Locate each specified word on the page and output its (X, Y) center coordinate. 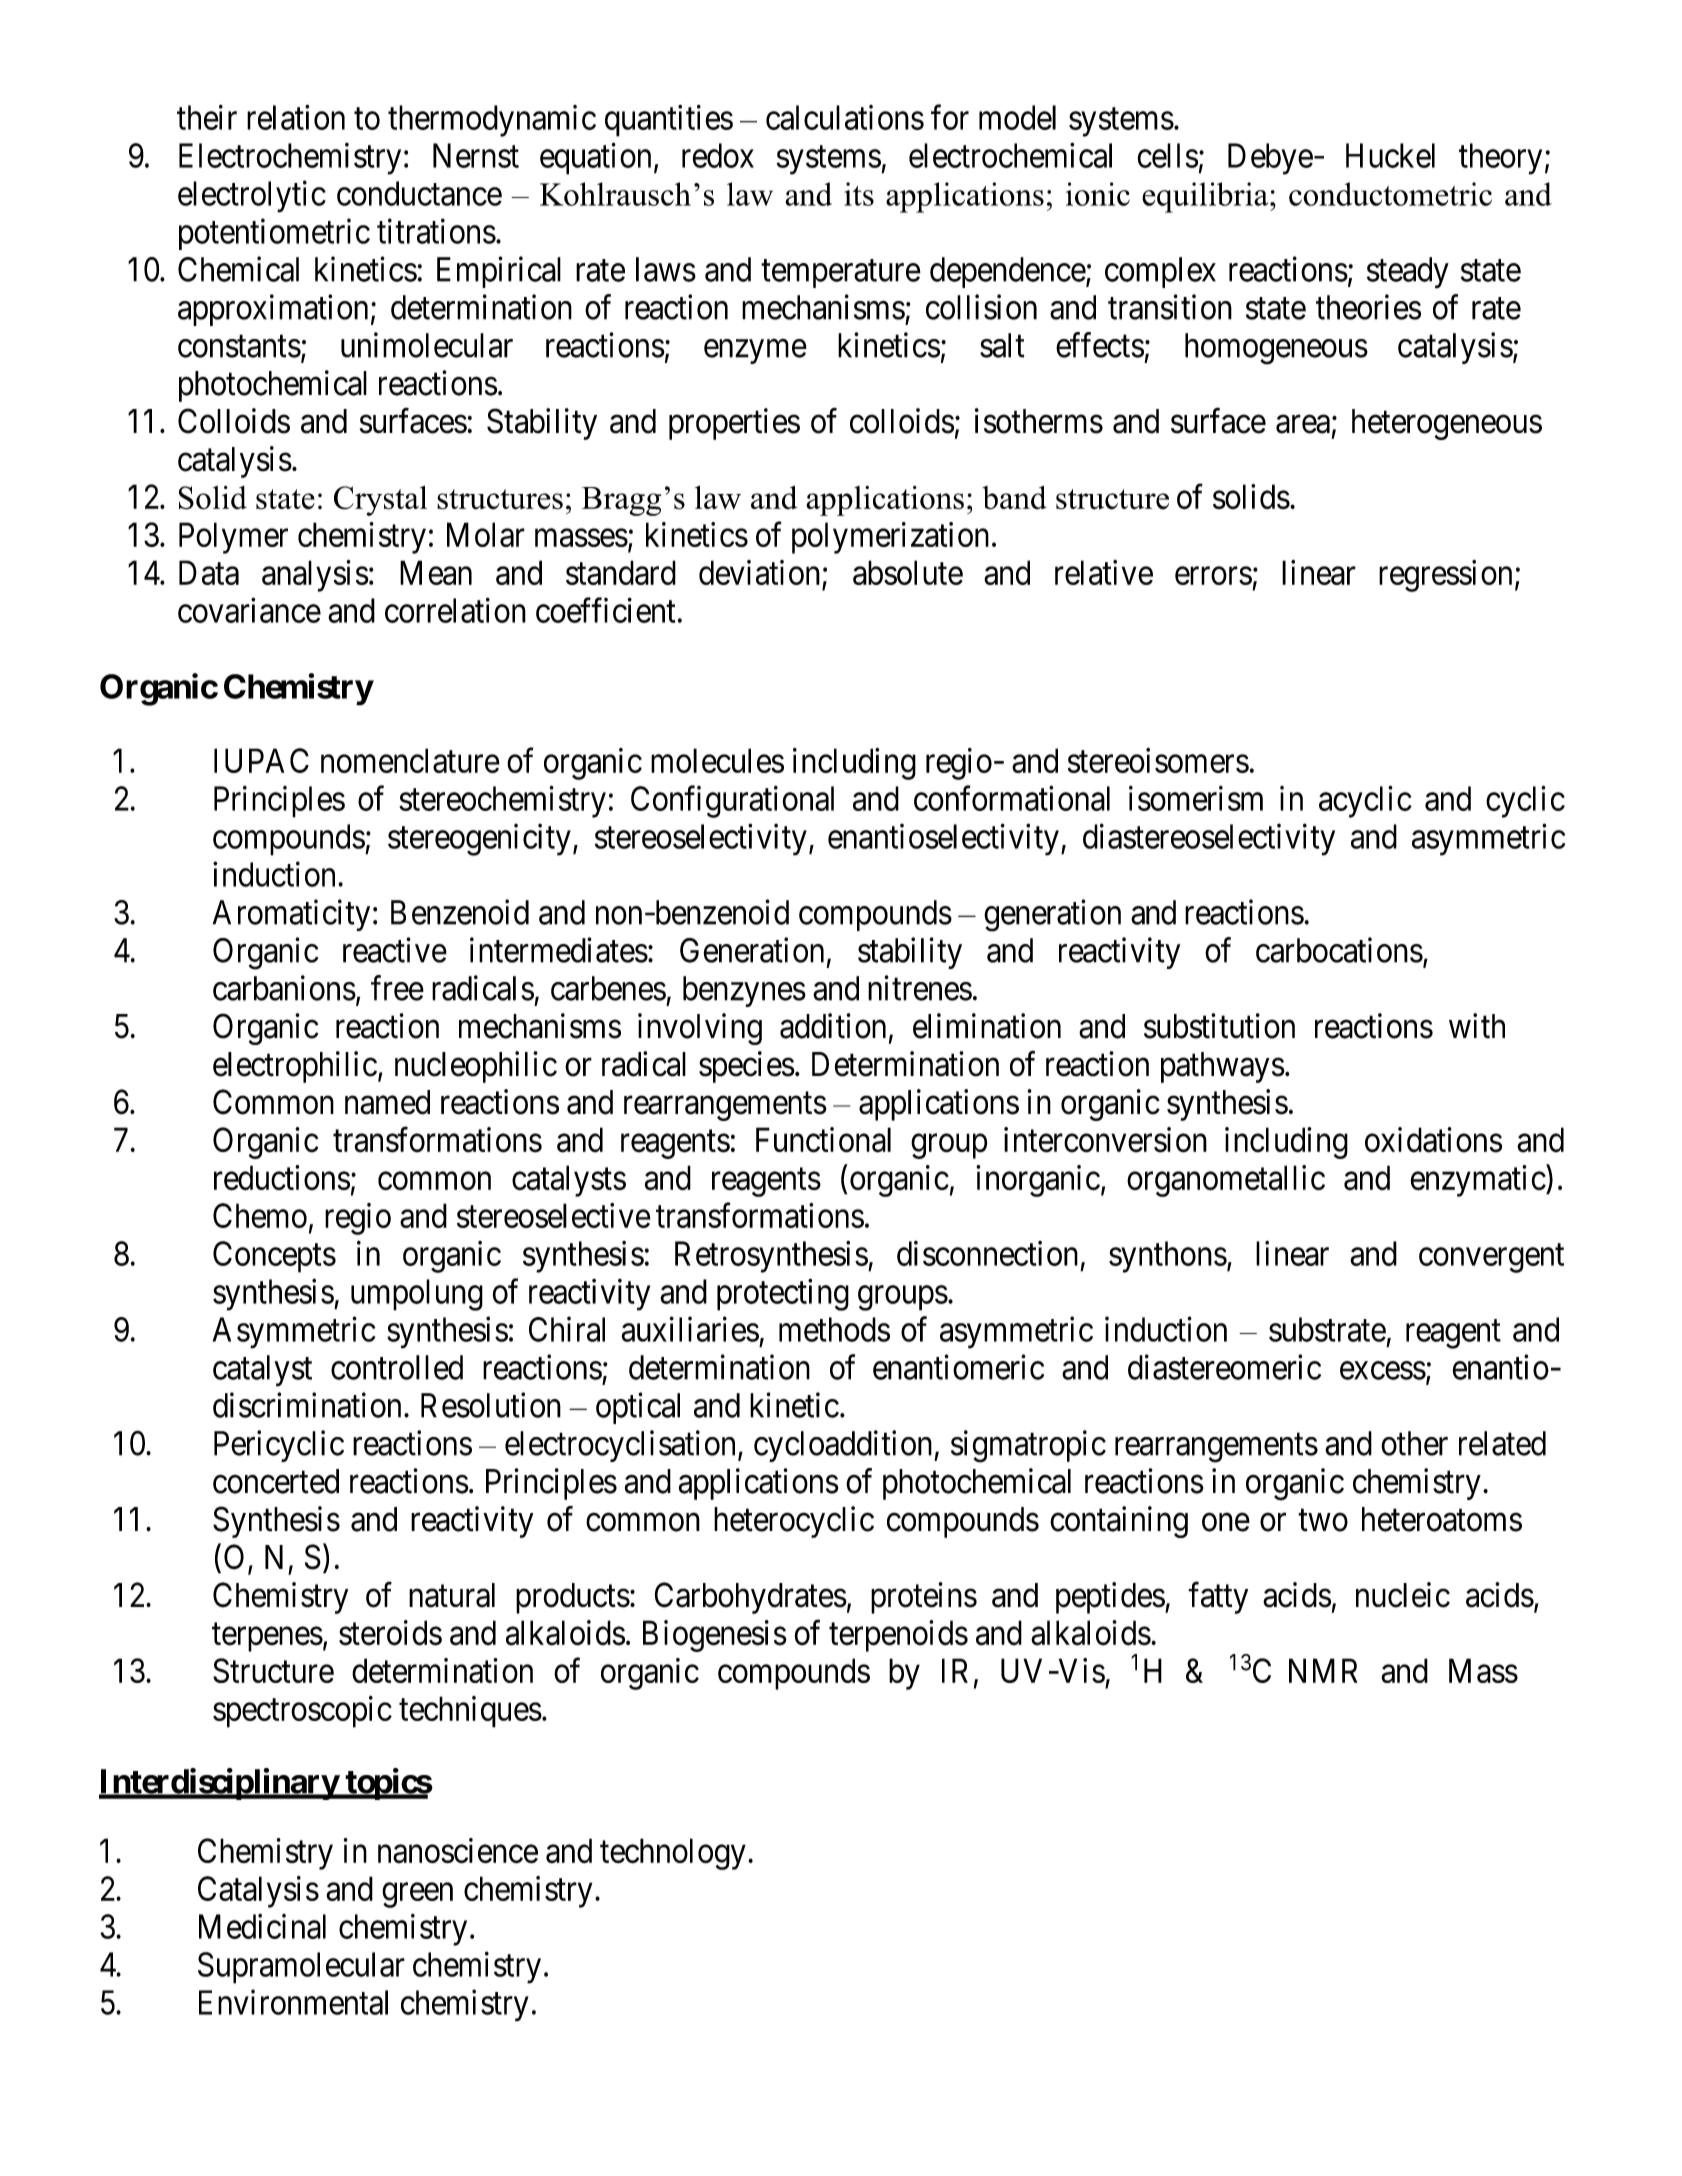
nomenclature (410, 760)
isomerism (1196, 798)
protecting (783, 1294)
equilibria (1206, 197)
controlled (397, 1367)
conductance (419, 193)
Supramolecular (301, 1968)
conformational (1012, 798)
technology (673, 1854)
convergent (1491, 1258)
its (859, 194)
